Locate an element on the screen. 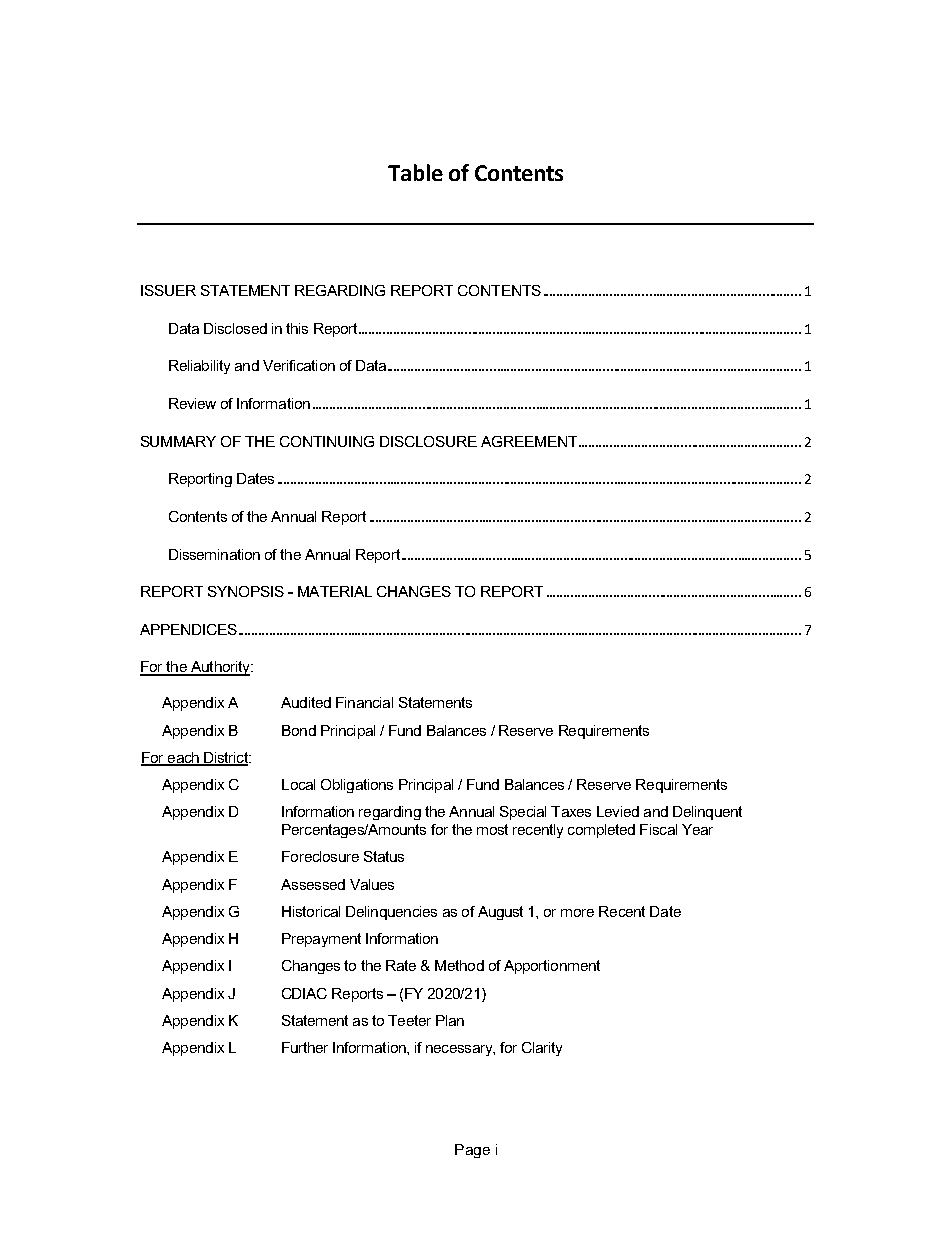 This screenshot has width=952, height=1233. ISSUER is located at coordinates (168, 290).
